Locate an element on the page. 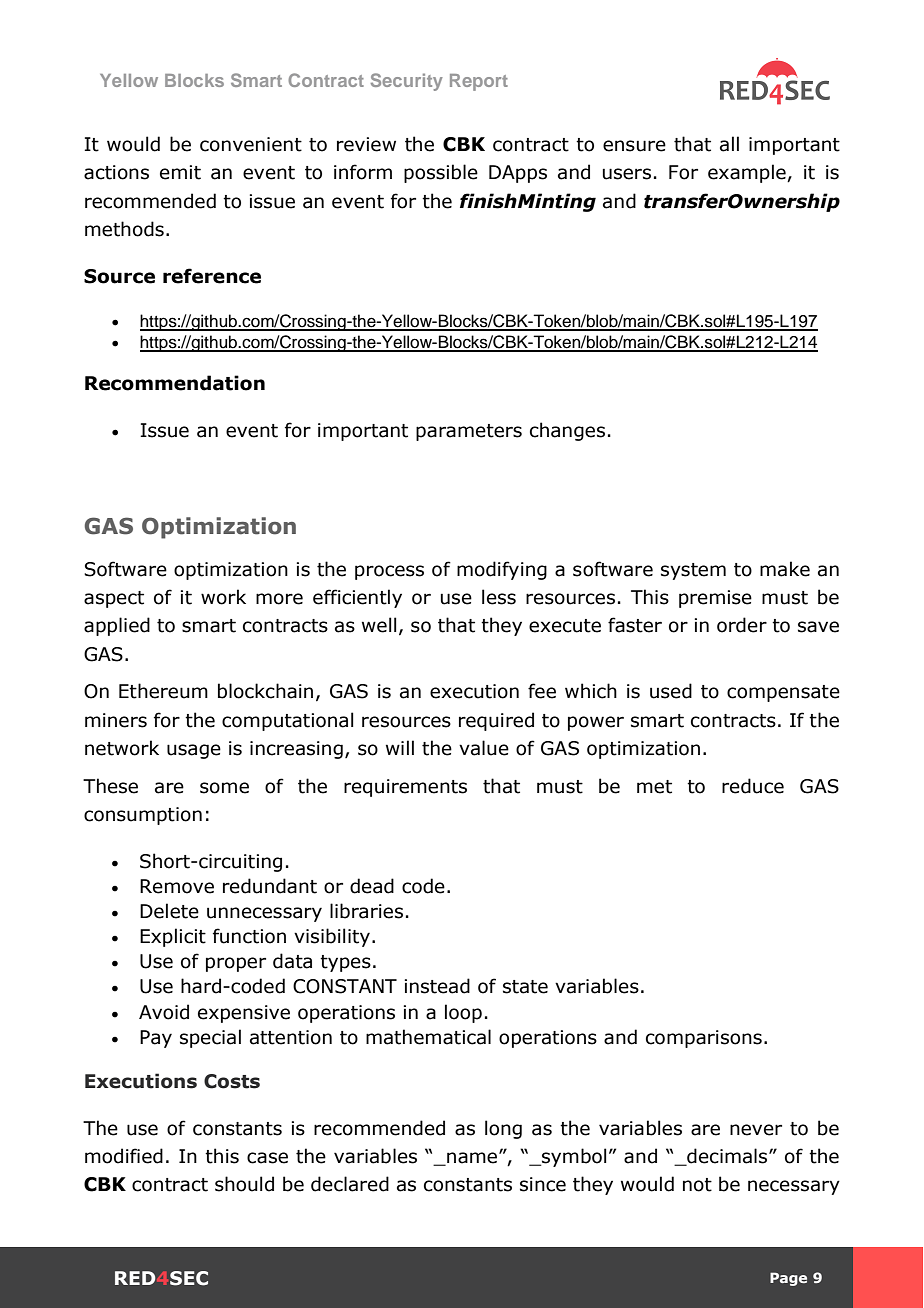 The height and width of the image is (1308, 924). since is located at coordinates (543, 1184).
